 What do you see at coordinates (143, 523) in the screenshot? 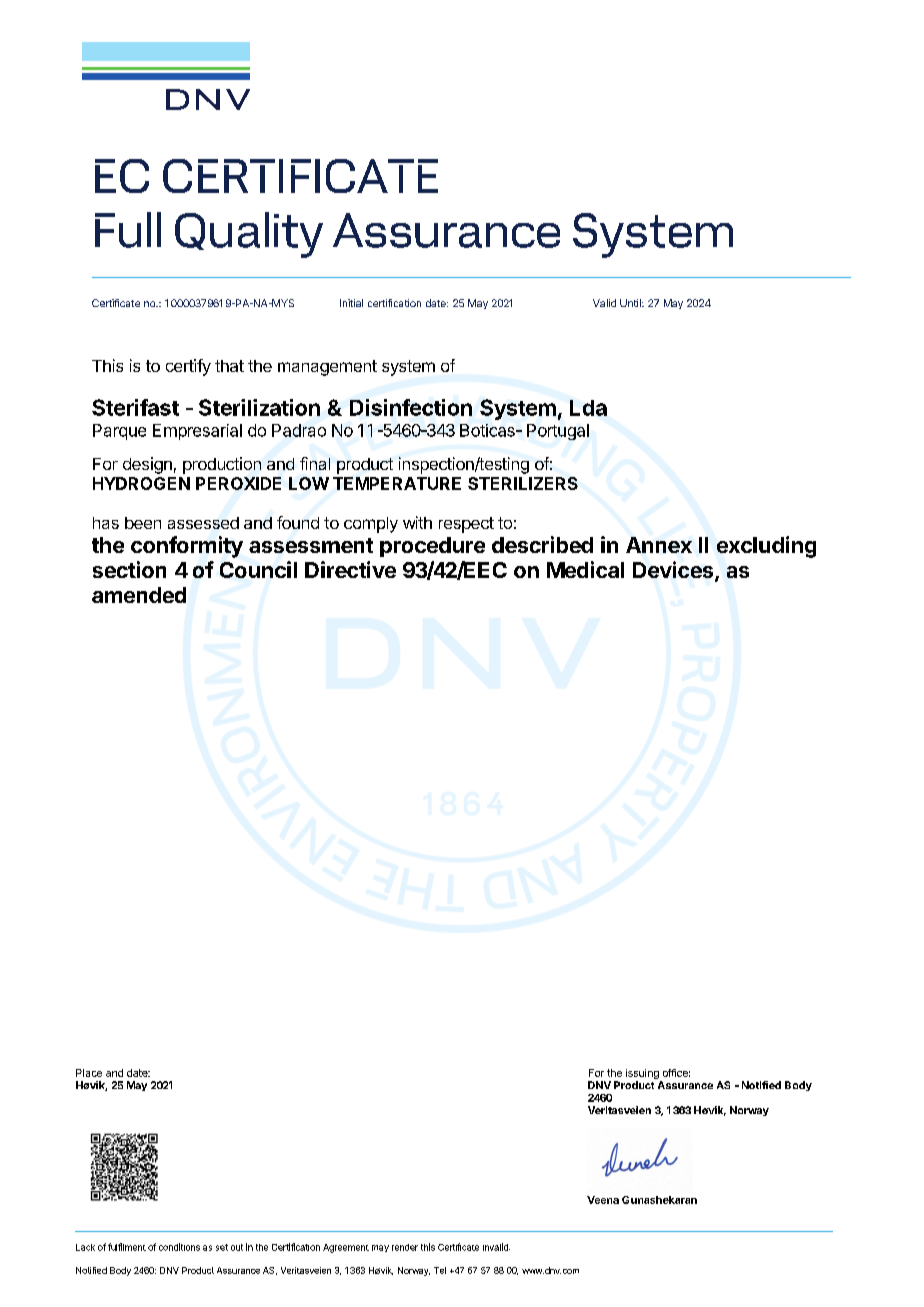
I see `been` at bounding box center [143, 523].
